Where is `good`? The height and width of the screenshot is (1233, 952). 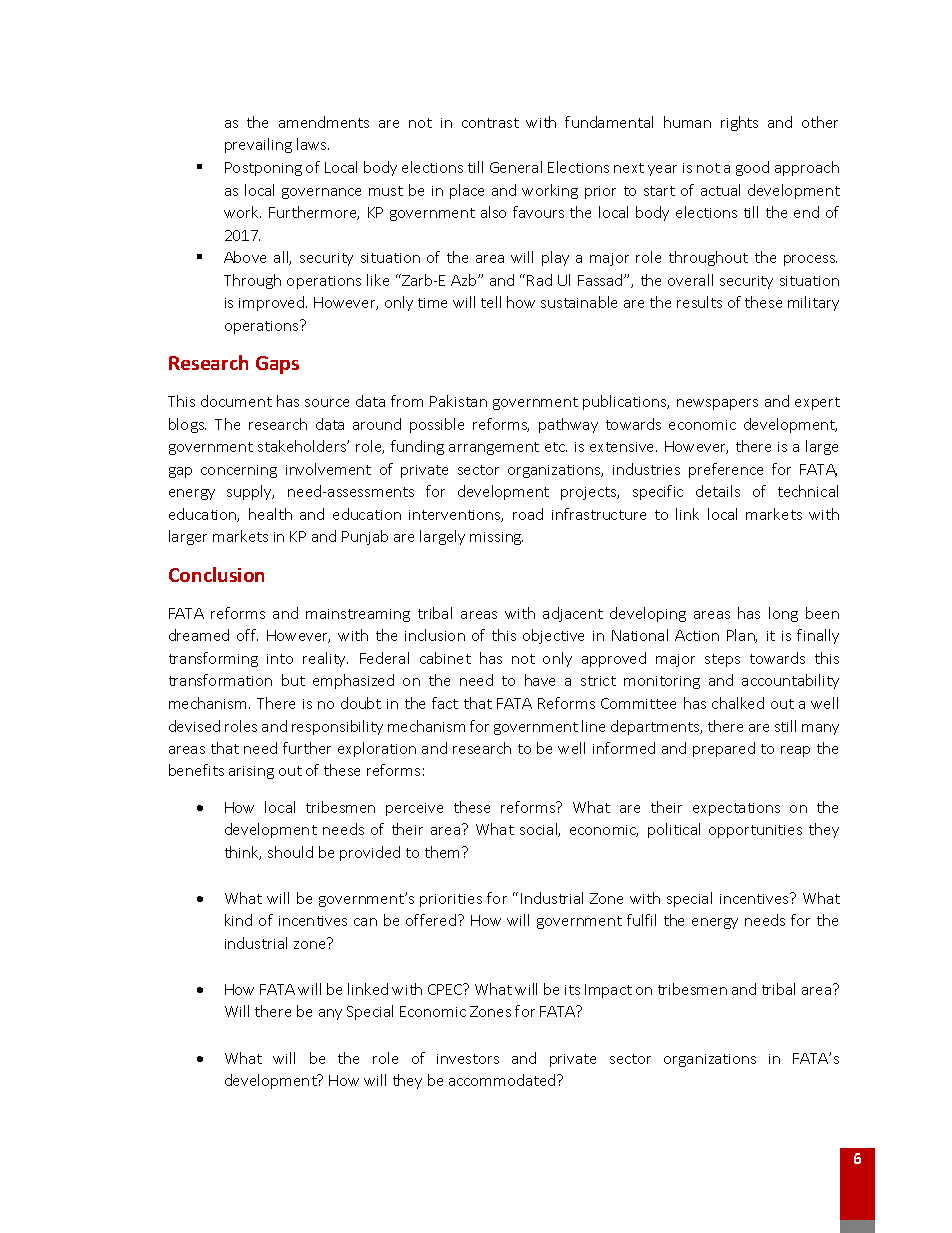 good is located at coordinates (752, 168).
